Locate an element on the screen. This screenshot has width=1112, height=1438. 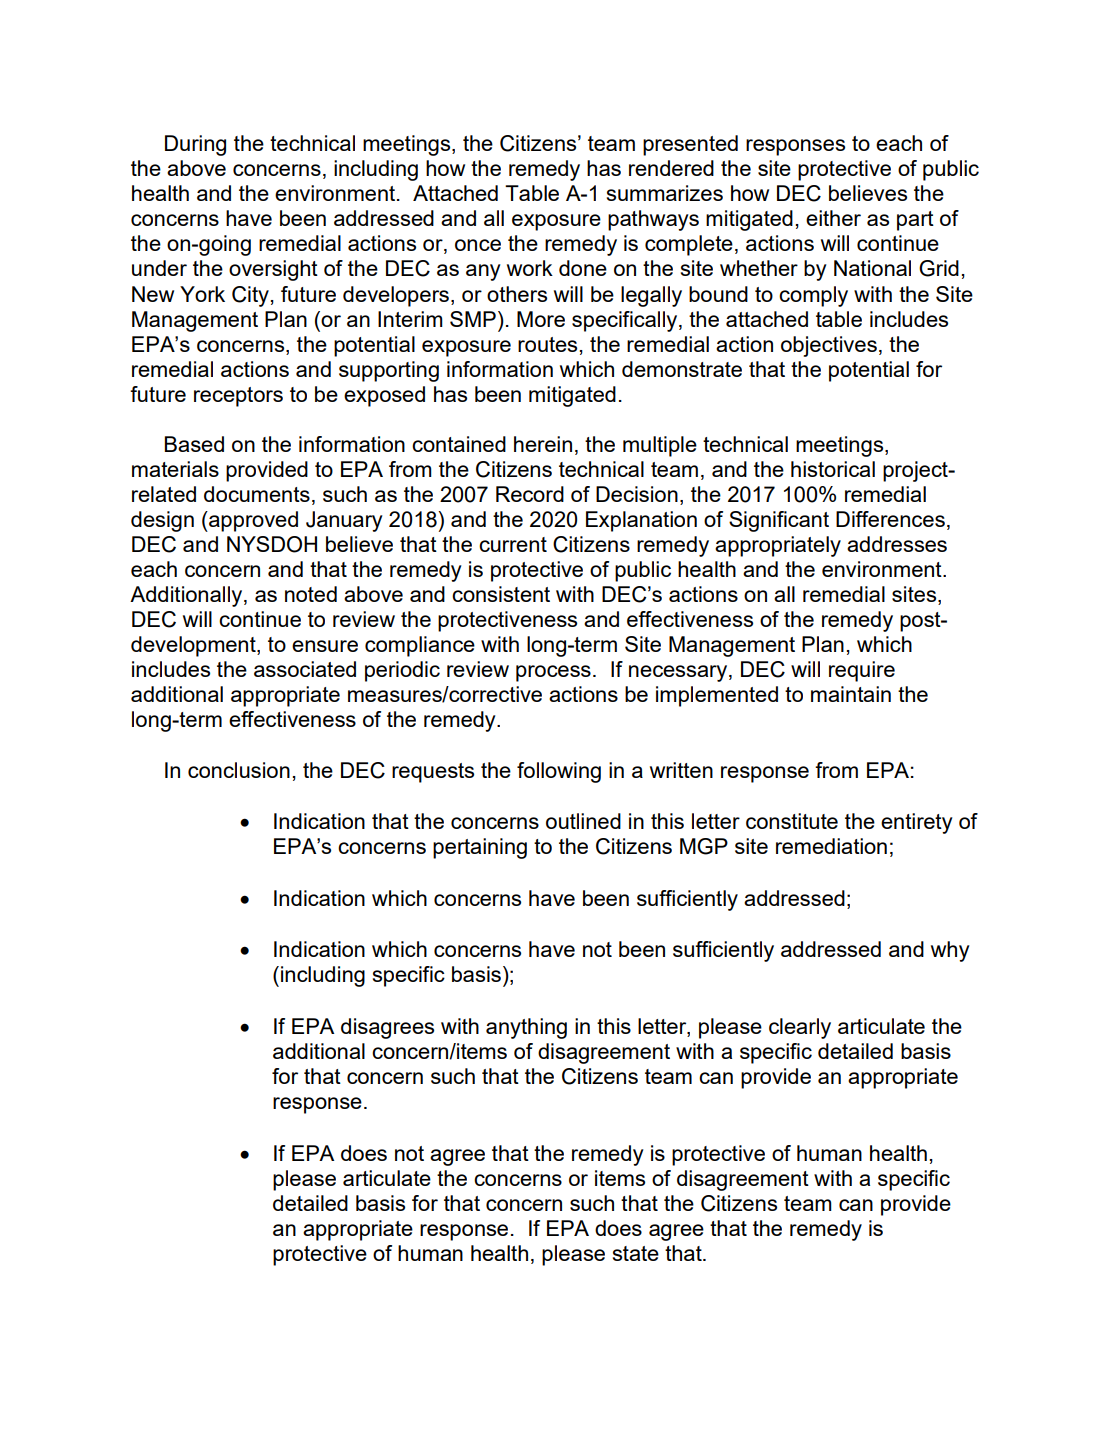
process is located at coordinates (553, 673).
